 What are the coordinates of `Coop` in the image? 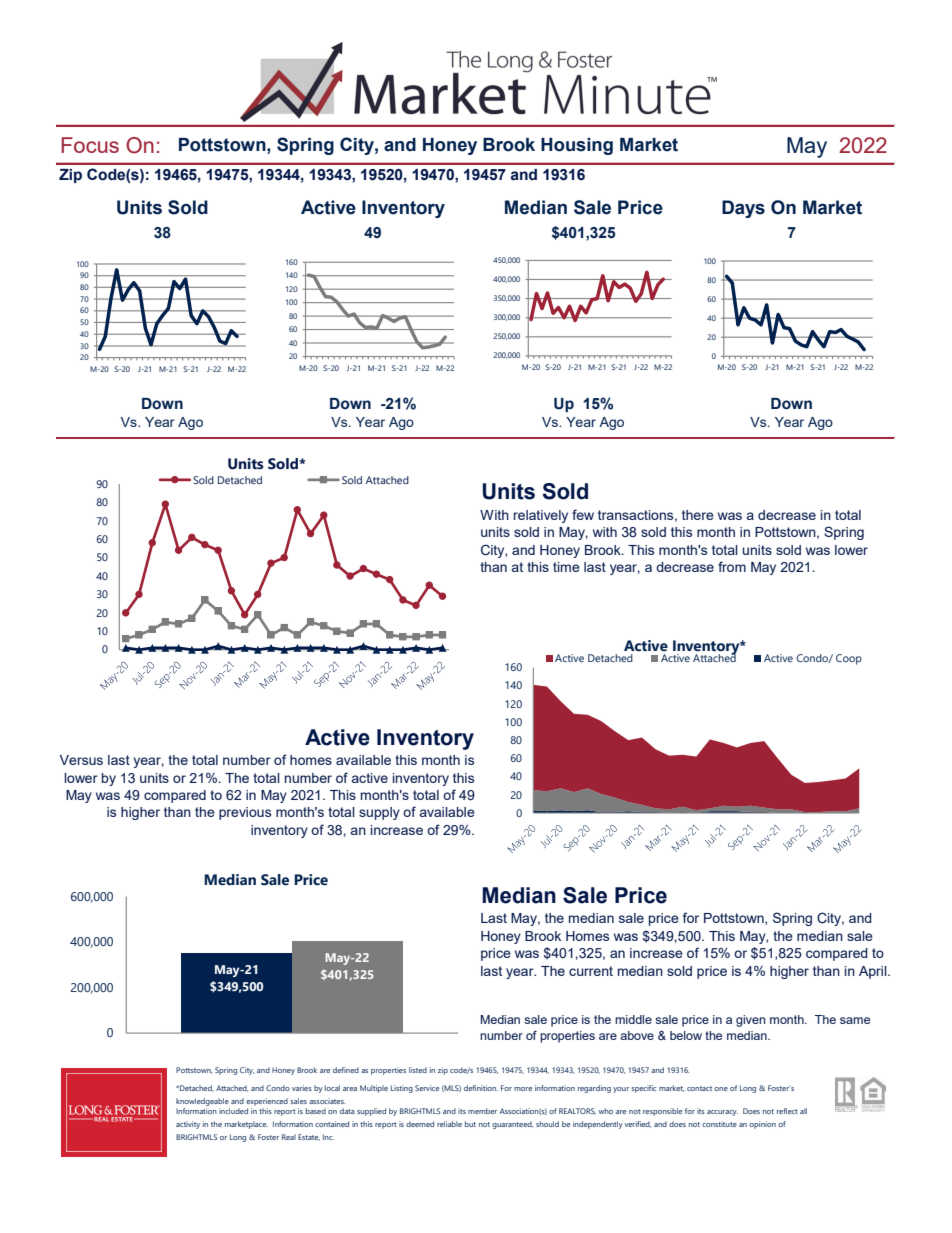 It's located at (849, 659).
